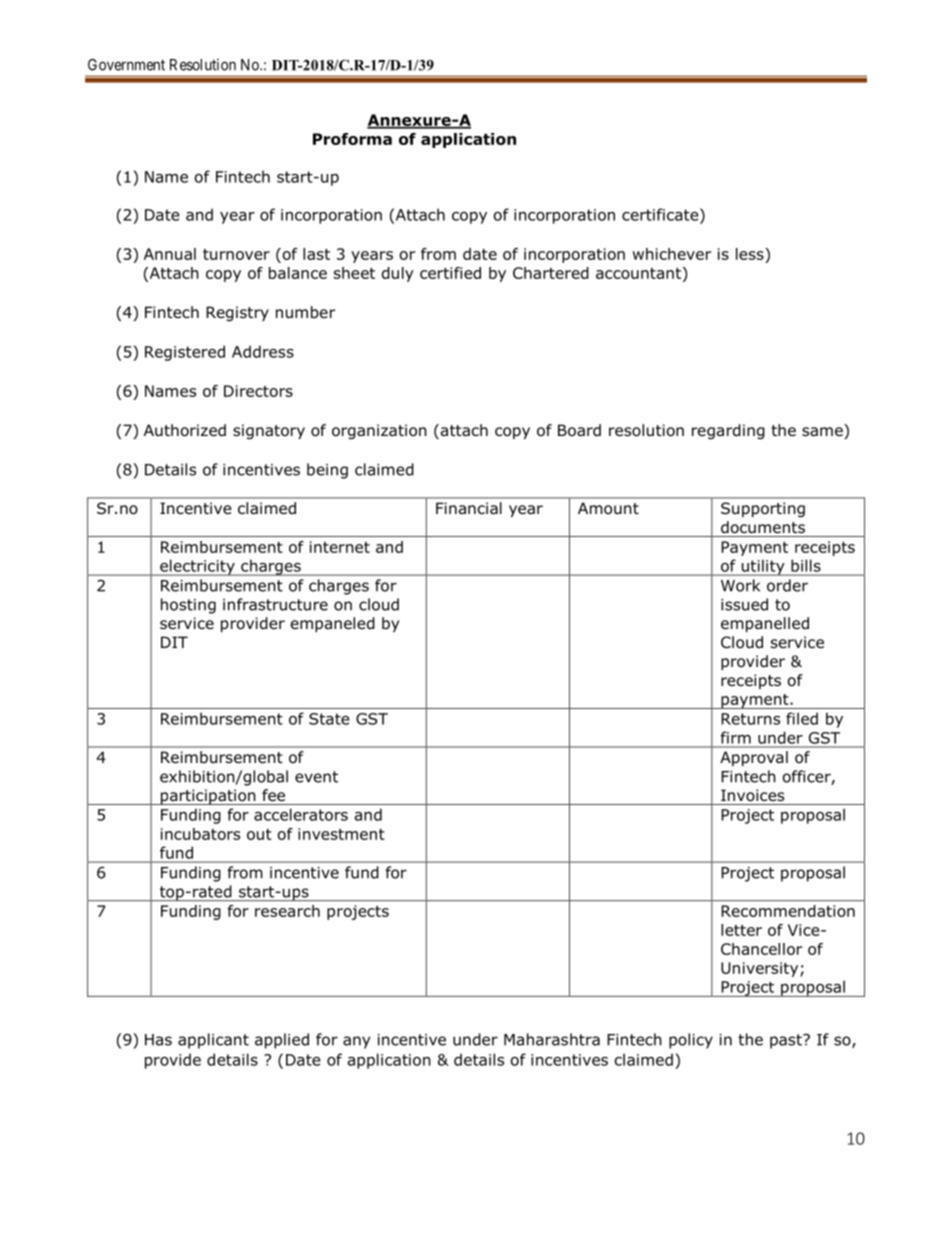 This screenshot has height=1233, width=952. What do you see at coordinates (450, 273) in the screenshot?
I see `certified` at bounding box center [450, 273].
